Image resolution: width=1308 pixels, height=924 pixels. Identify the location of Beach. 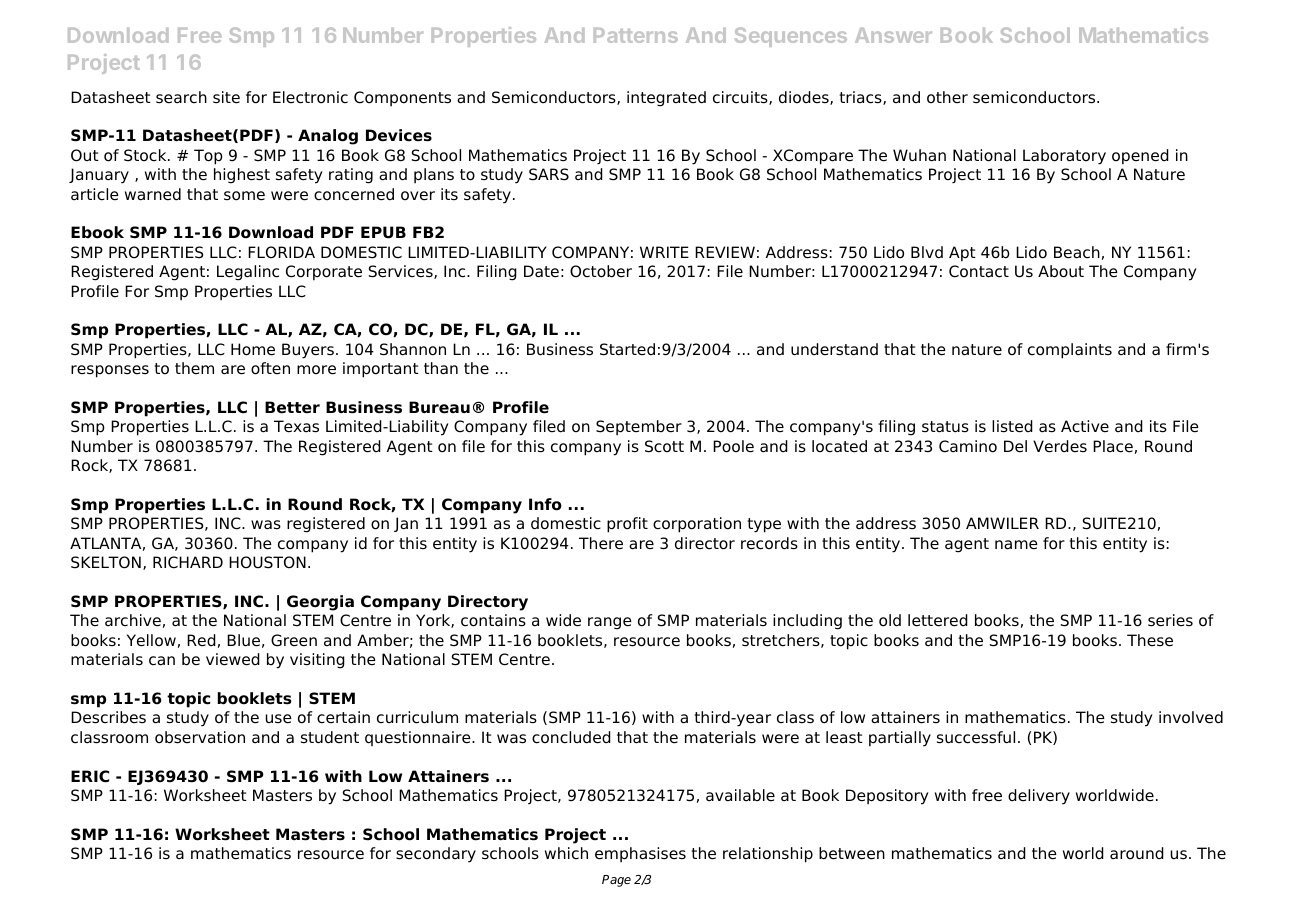
(1077, 252).
